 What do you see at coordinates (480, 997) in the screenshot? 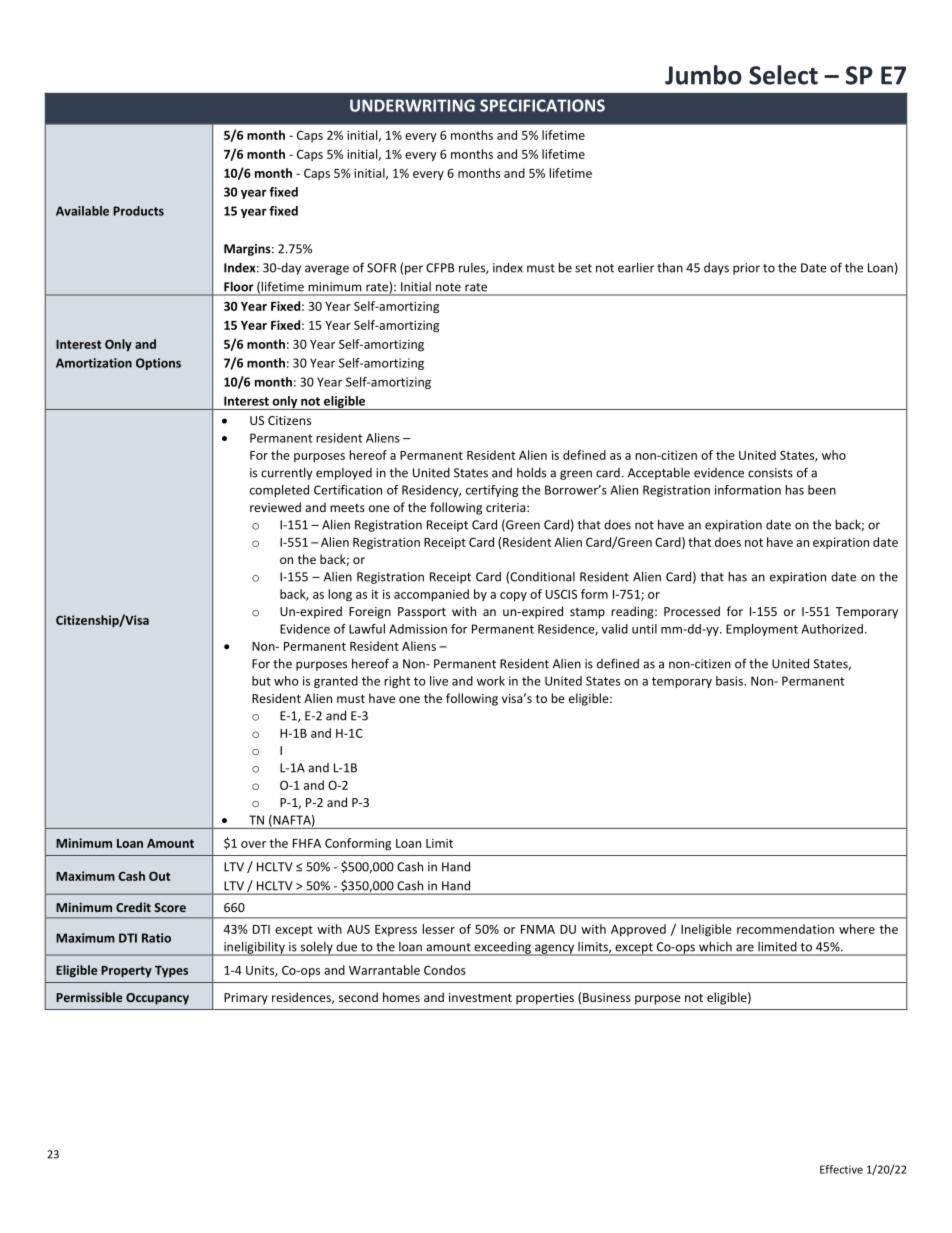
I see `investment` at bounding box center [480, 997].
